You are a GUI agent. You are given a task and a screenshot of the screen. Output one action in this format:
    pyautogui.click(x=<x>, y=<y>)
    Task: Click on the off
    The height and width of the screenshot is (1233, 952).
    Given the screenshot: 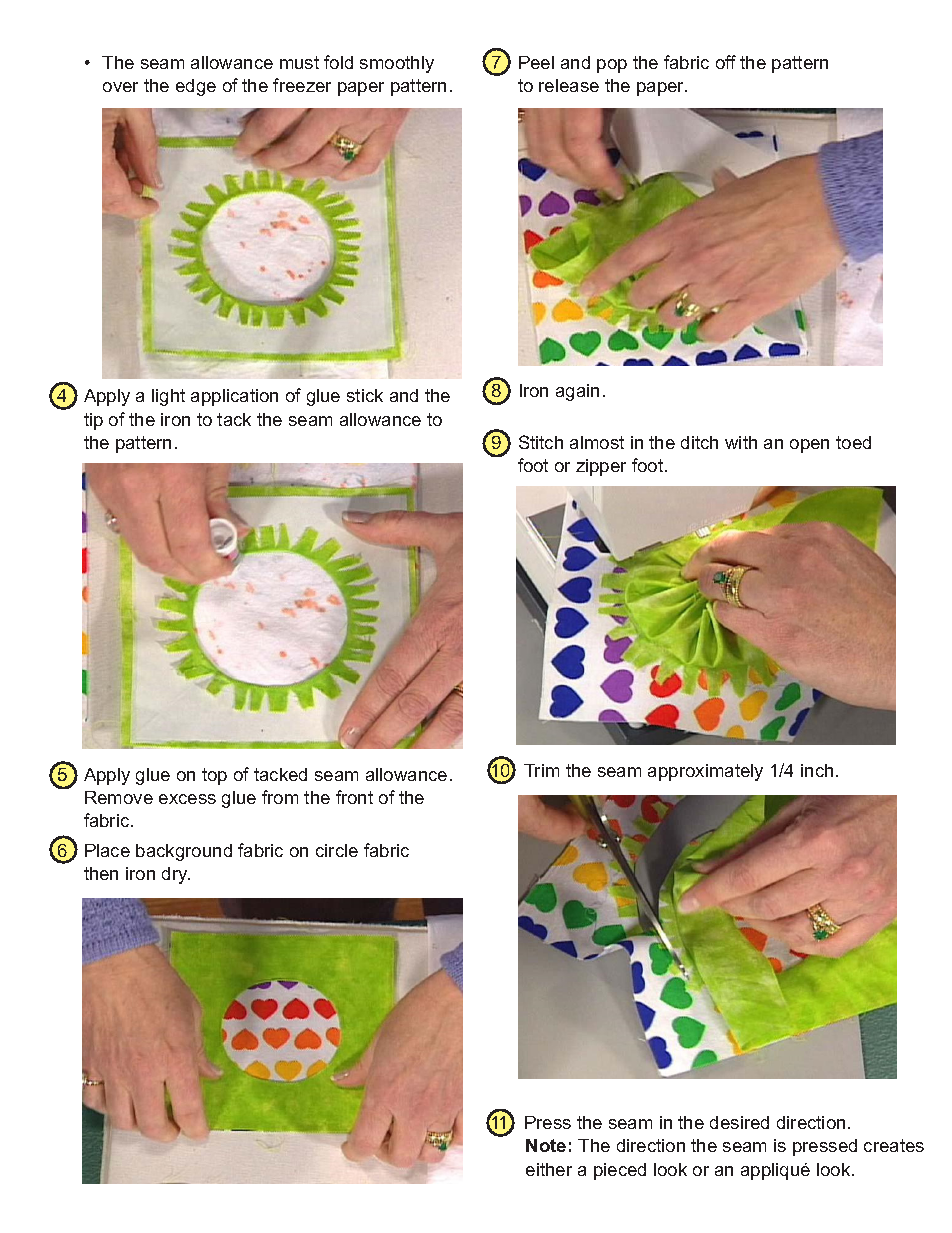 What is the action you would take?
    pyautogui.click(x=726, y=62)
